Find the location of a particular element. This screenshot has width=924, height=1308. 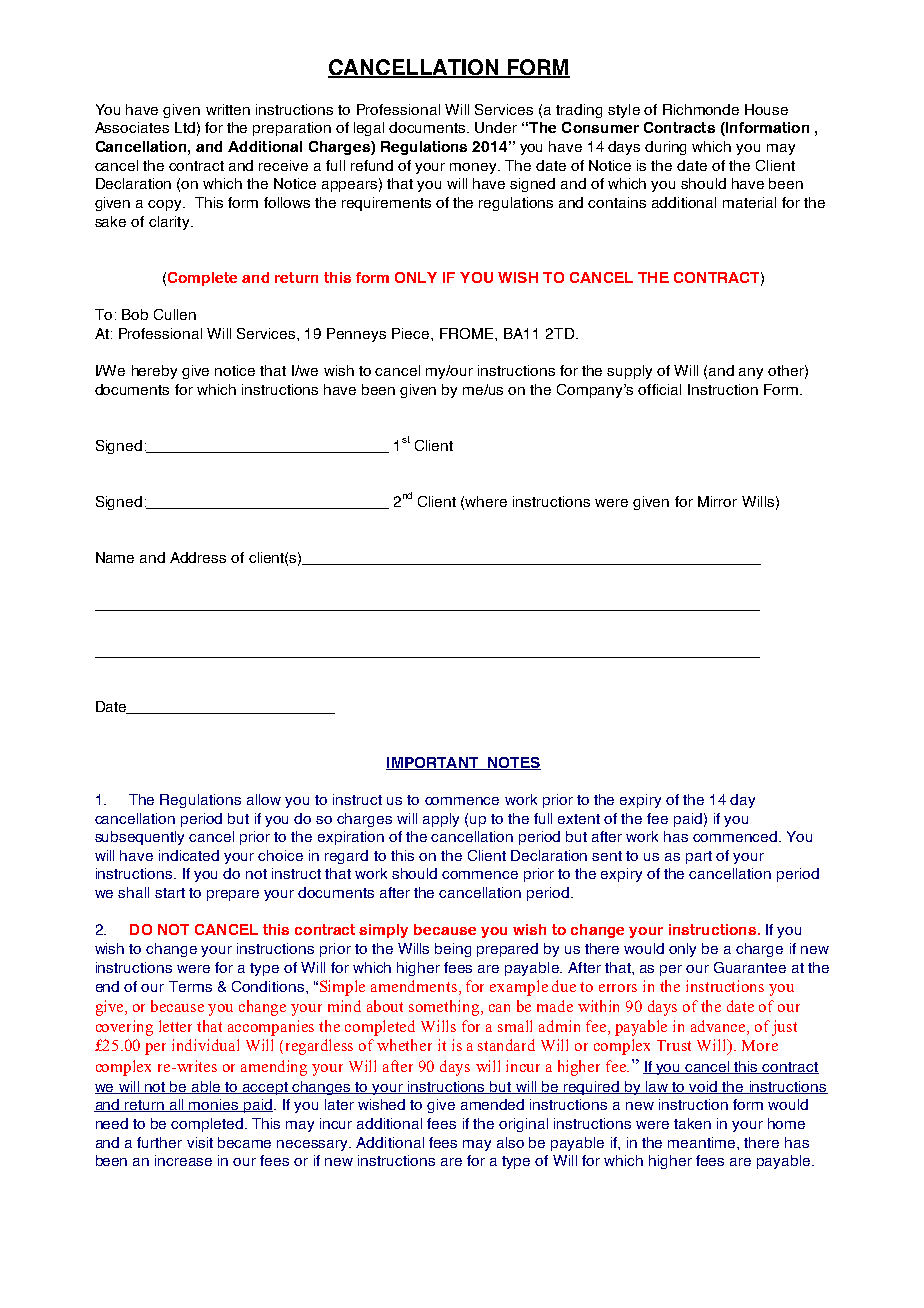

FROME is located at coordinates (468, 333).
